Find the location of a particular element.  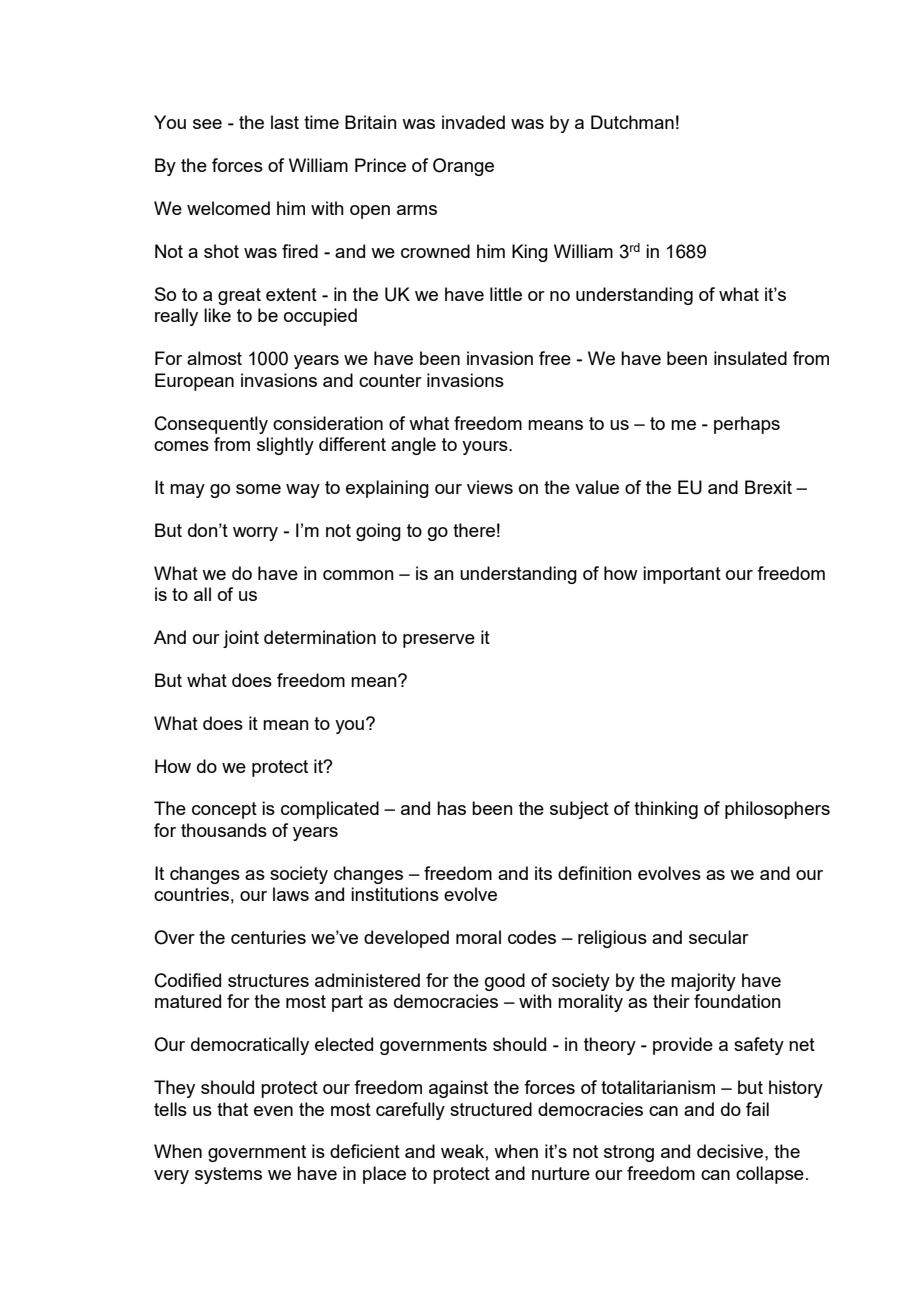

invaded is located at coordinates (473, 122).
